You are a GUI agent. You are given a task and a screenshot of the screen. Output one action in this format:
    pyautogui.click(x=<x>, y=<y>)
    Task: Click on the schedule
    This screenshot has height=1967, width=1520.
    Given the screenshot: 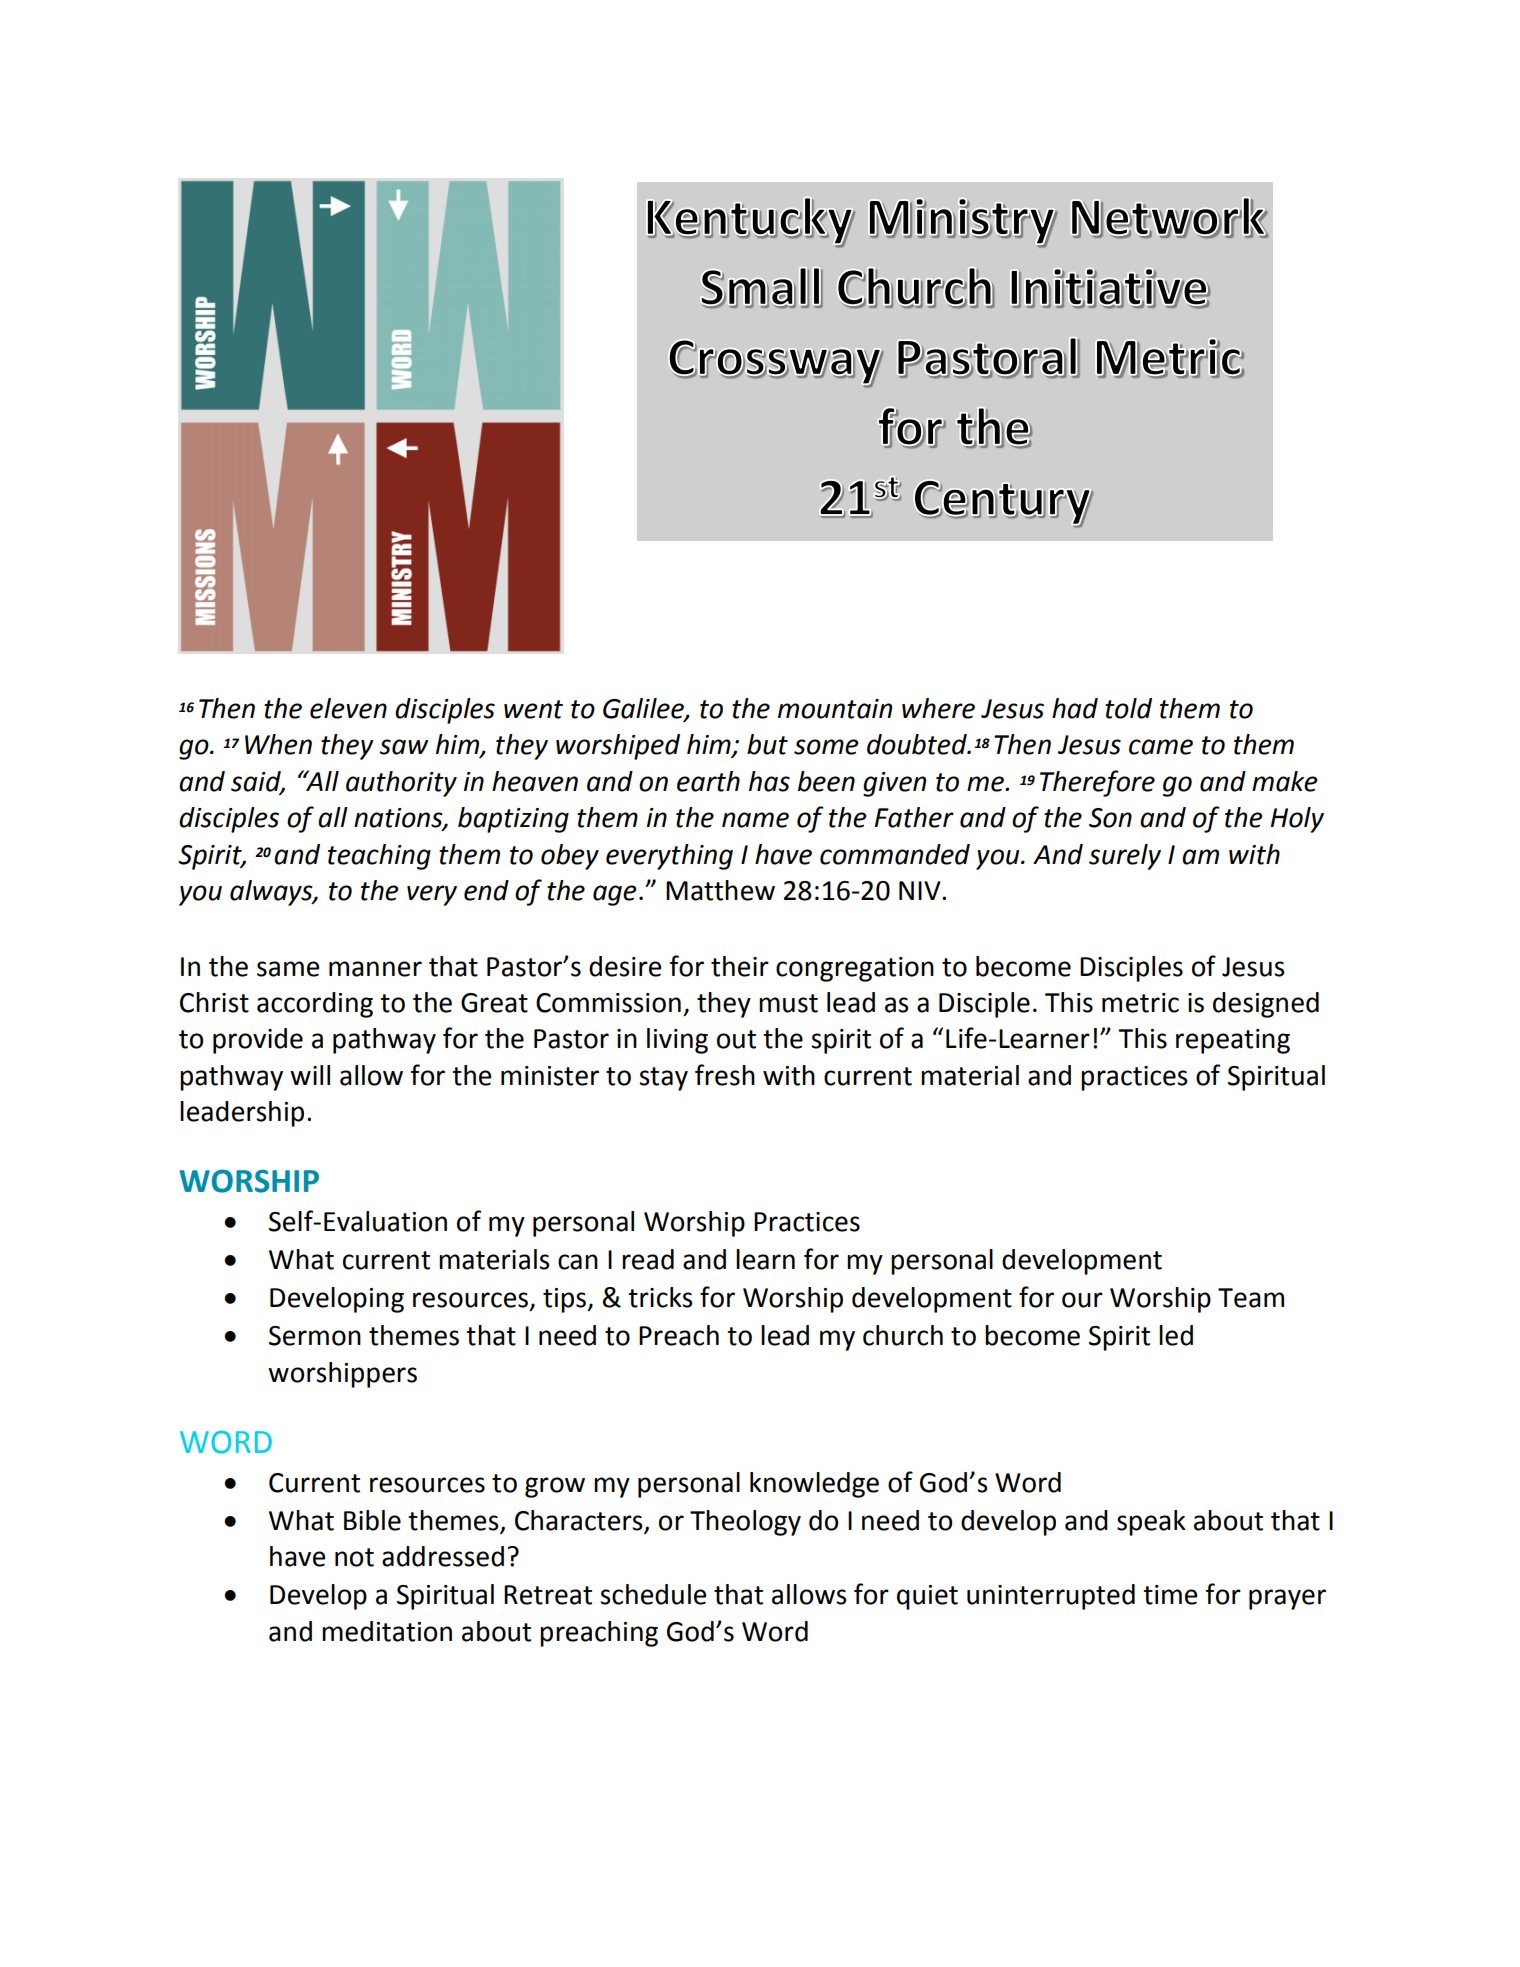 What is the action you would take?
    pyautogui.click(x=653, y=1594)
